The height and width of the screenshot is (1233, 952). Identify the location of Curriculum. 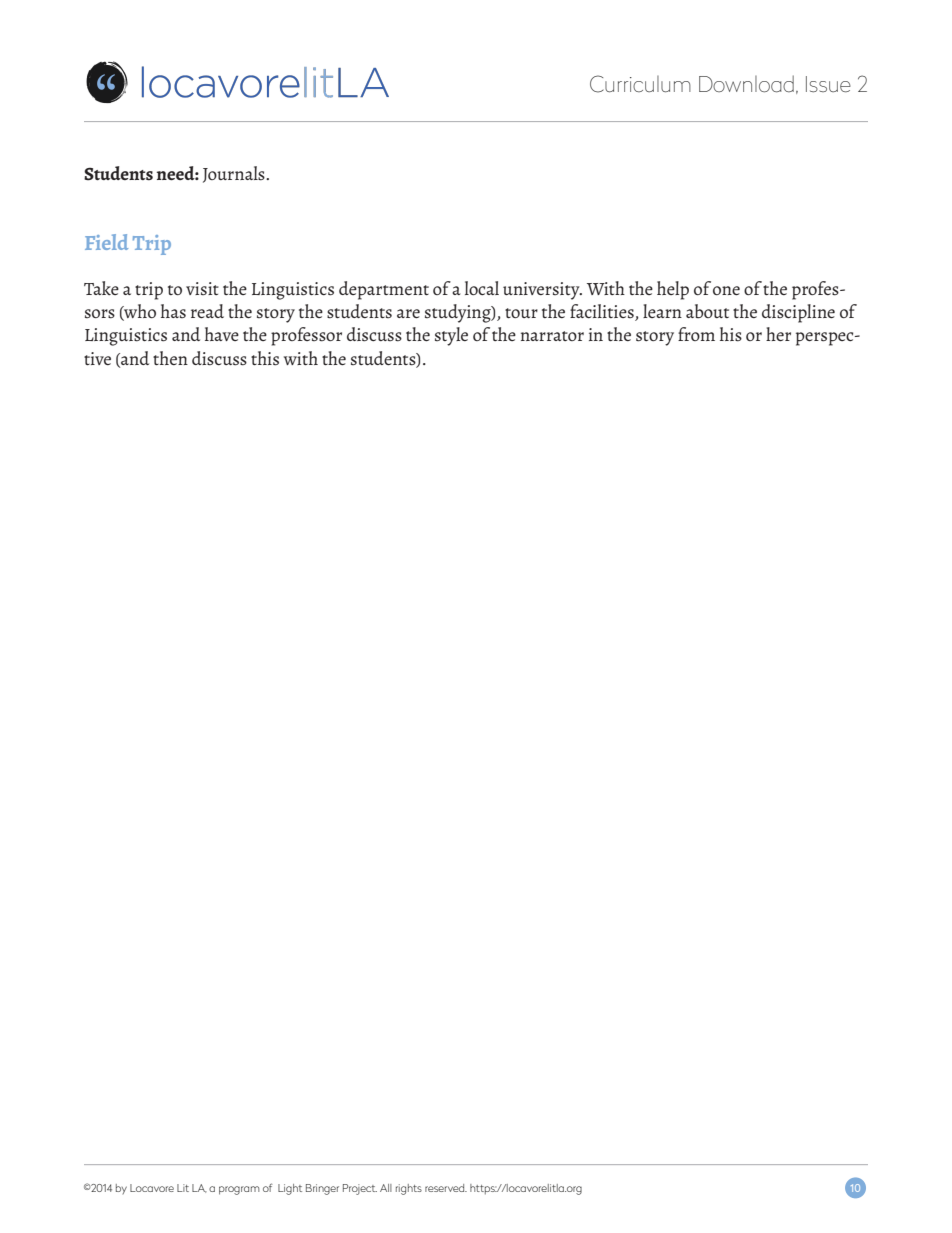
(640, 84).
